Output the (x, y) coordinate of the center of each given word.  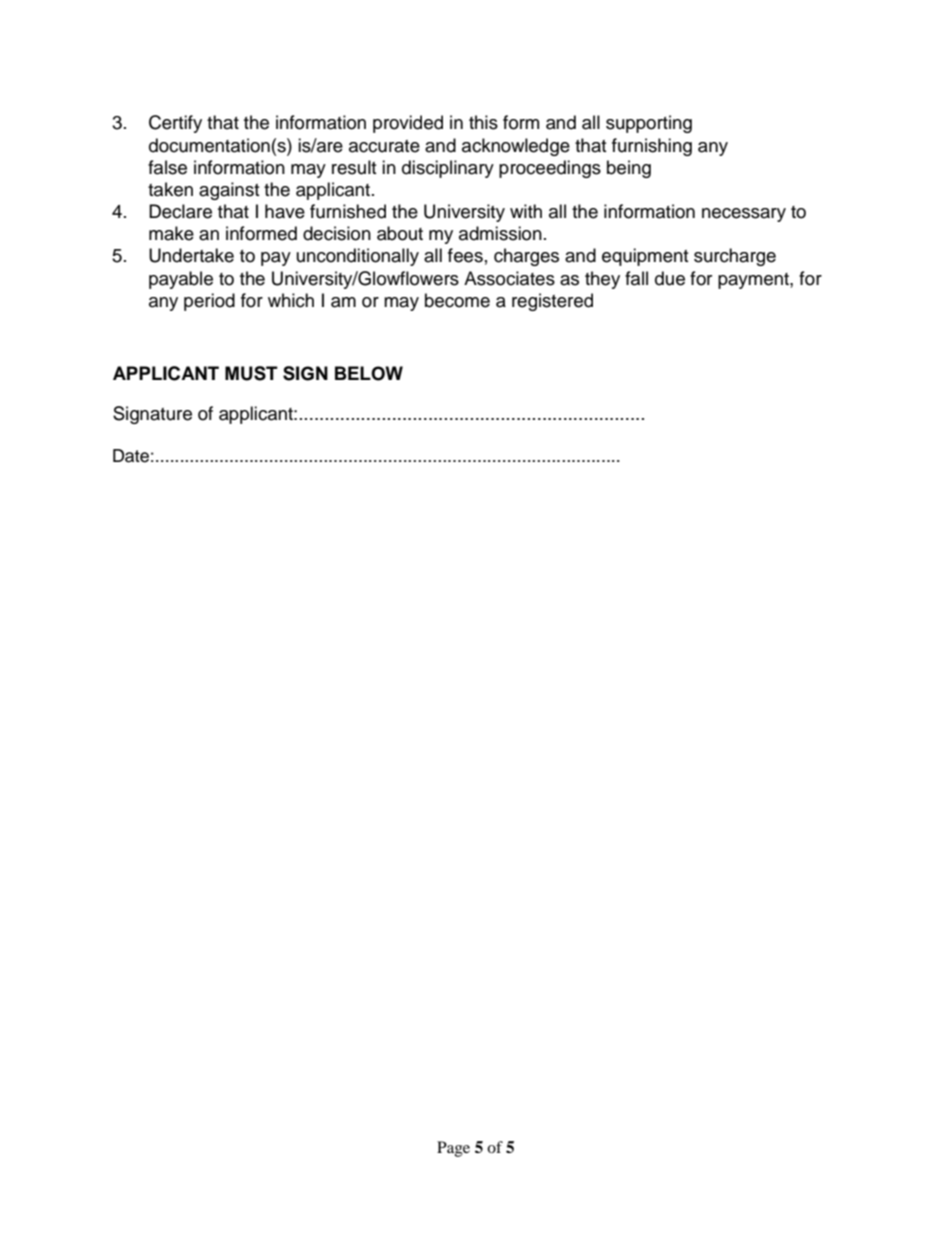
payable (181, 280)
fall (636, 278)
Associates (509, 278)
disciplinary (448, 169)
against (229, 191)
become (457, 300)
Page (453, 1149)
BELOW (369, 373)
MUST (251, 373)
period (209, 302)
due (670, 278)
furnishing (652, 147)
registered (552, 302)
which (291, 300)
